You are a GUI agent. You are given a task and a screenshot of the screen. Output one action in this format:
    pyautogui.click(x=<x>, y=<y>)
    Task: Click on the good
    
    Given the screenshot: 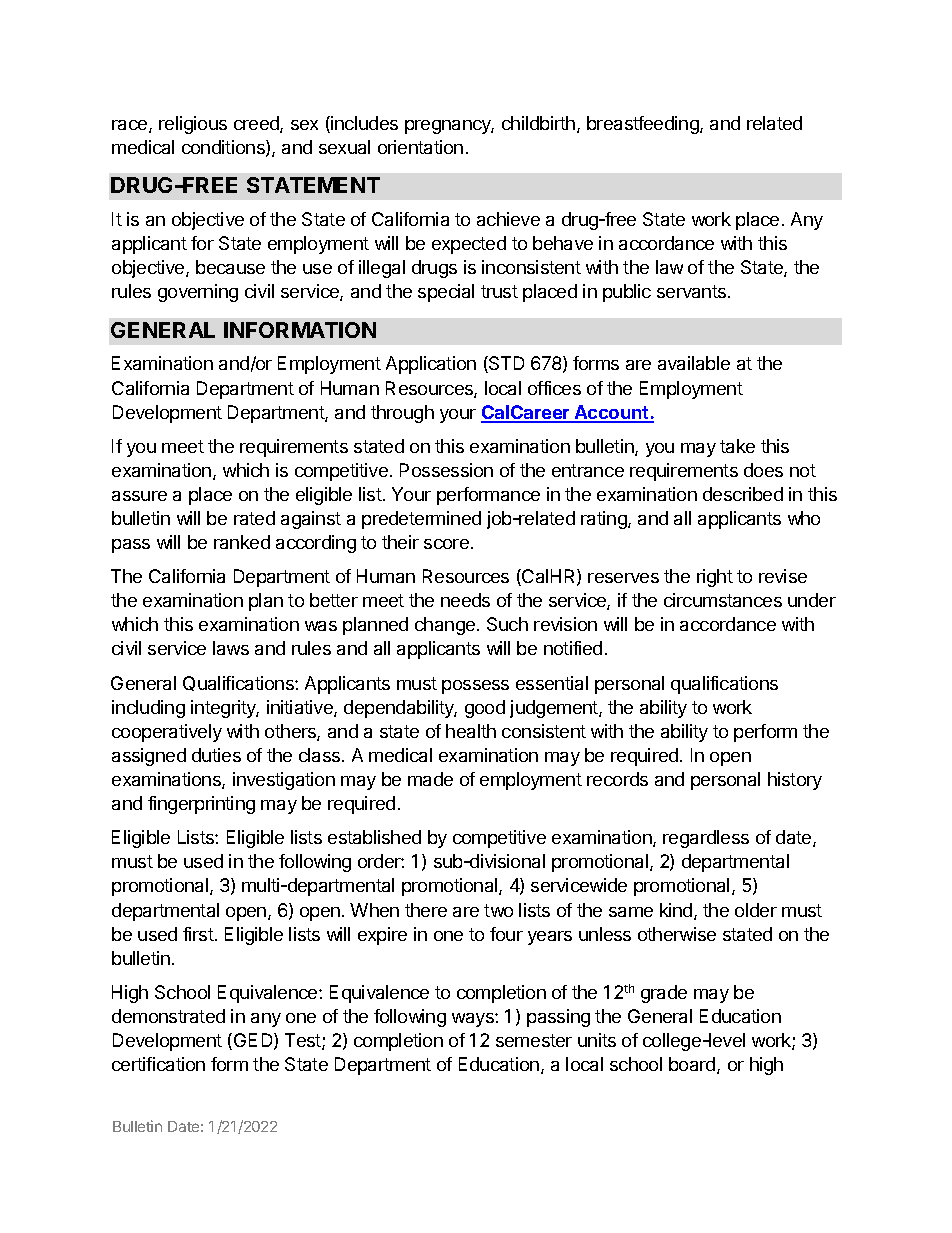 What is the action you would take?
    pyautogui.click(x=485, y=709)
